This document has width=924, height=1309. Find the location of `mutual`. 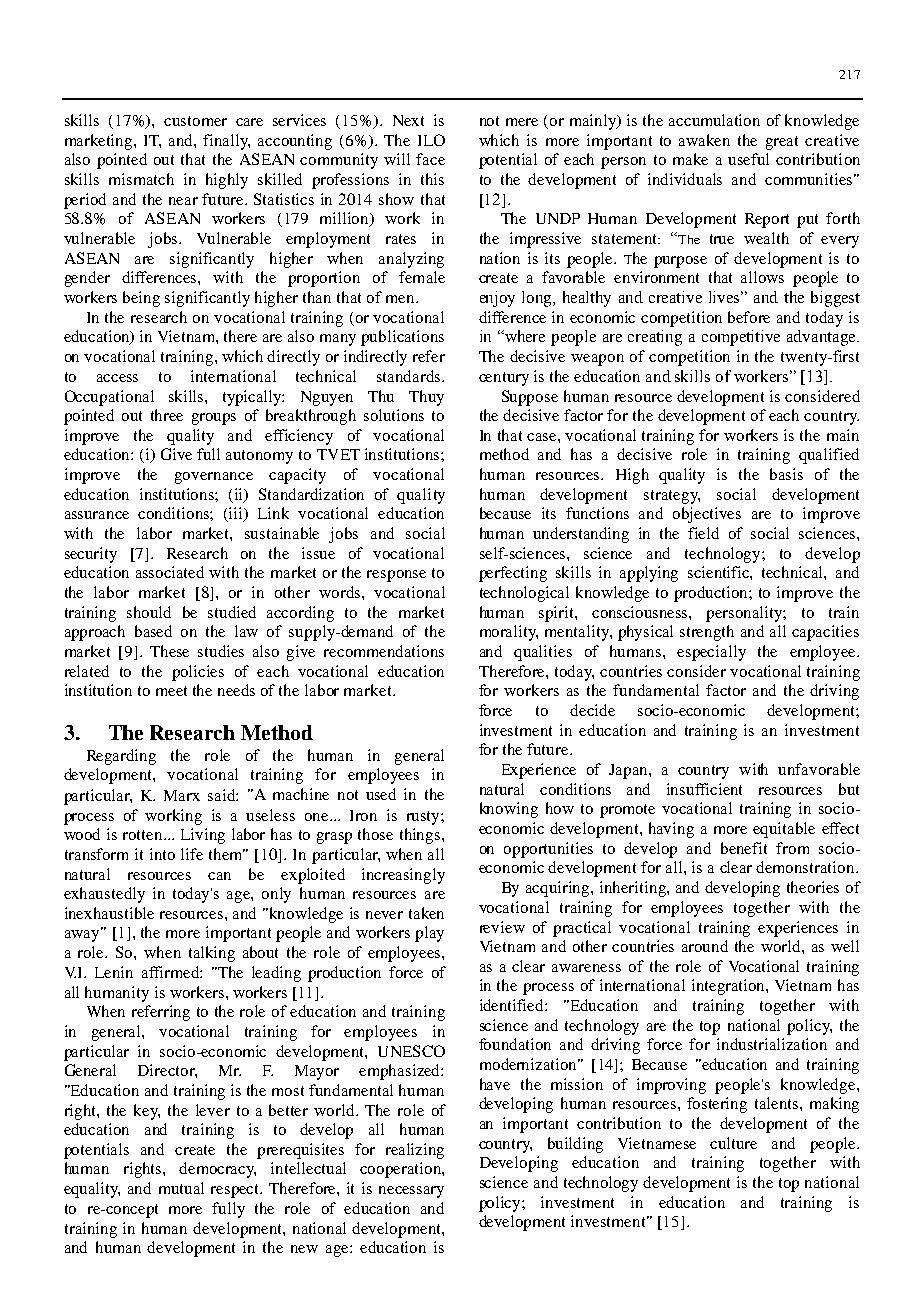

mutual is located at coordinates (181, 1188).
